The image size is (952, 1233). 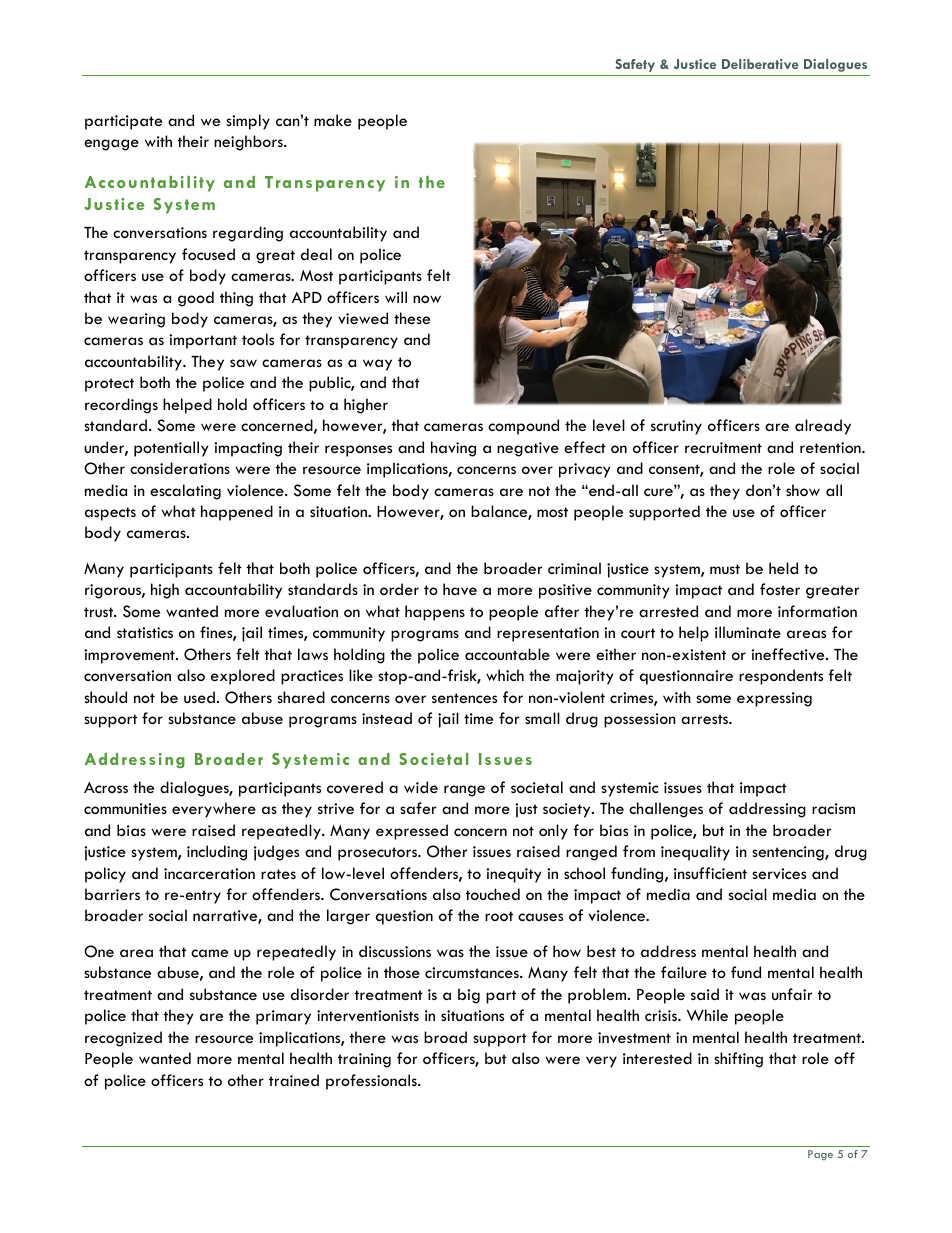 I want to click on simply, so click(x=248, y=122).
